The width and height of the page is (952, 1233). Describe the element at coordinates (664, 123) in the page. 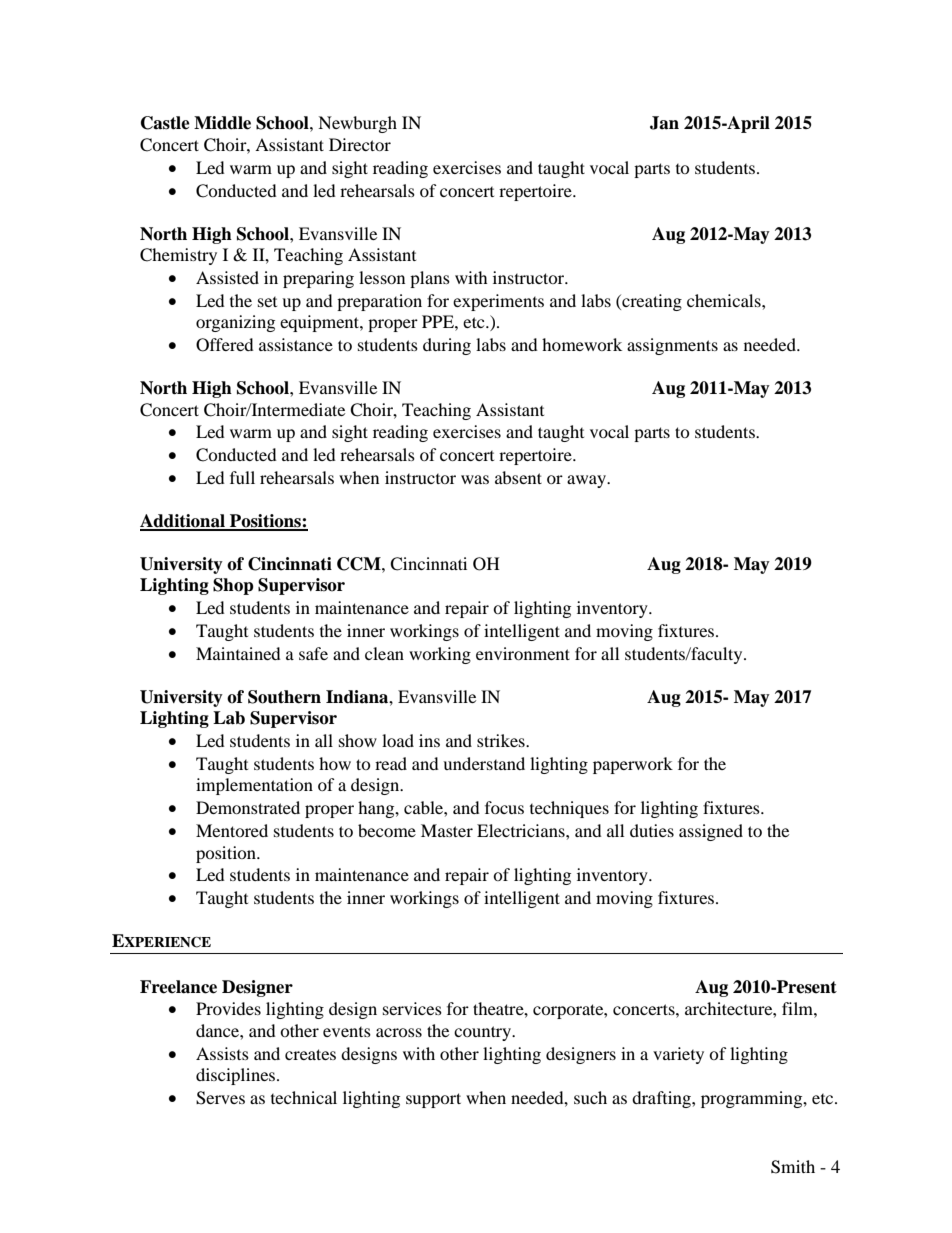

I see `Jan` at that location.
